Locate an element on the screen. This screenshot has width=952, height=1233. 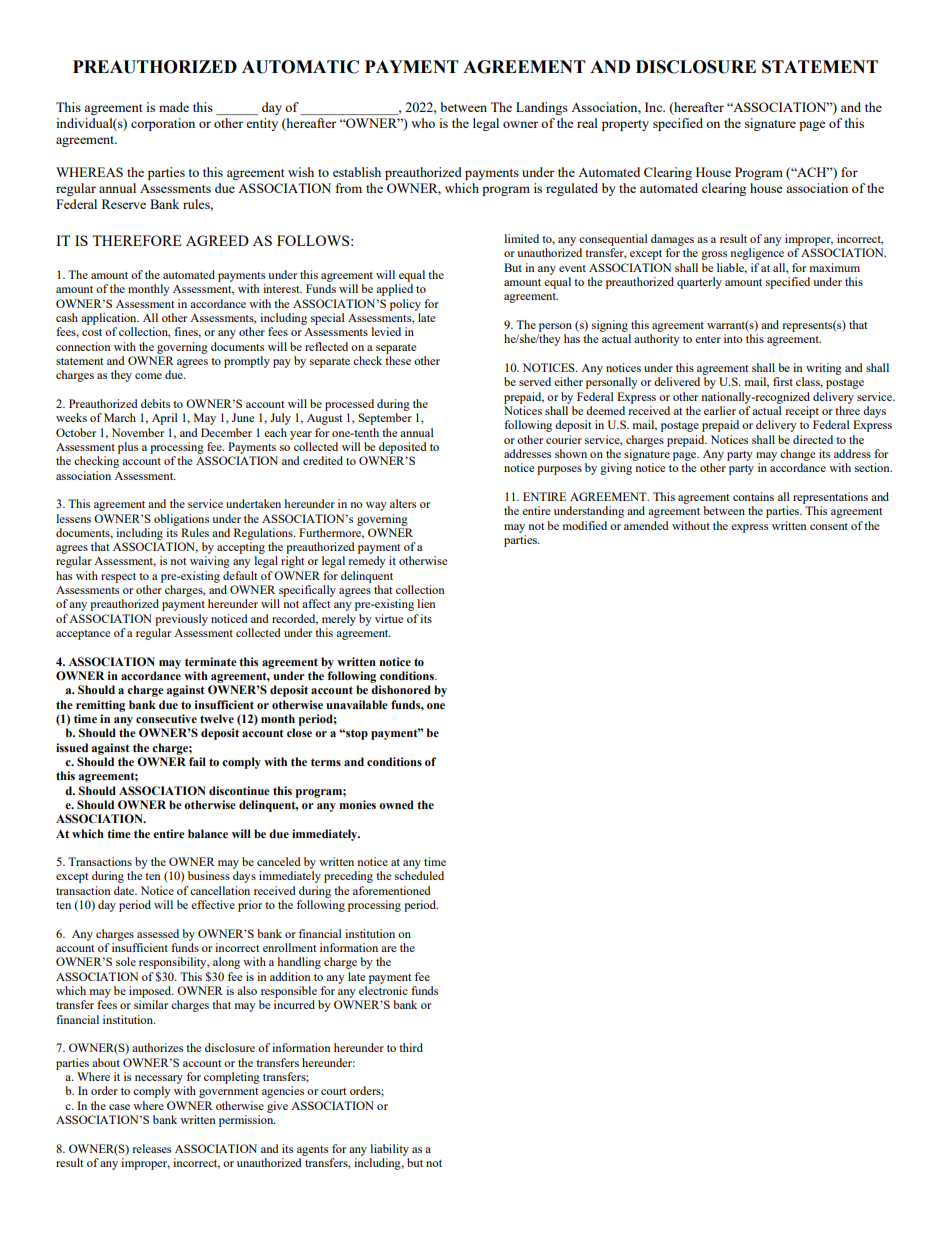
made is located at coordinates (174, 107).
